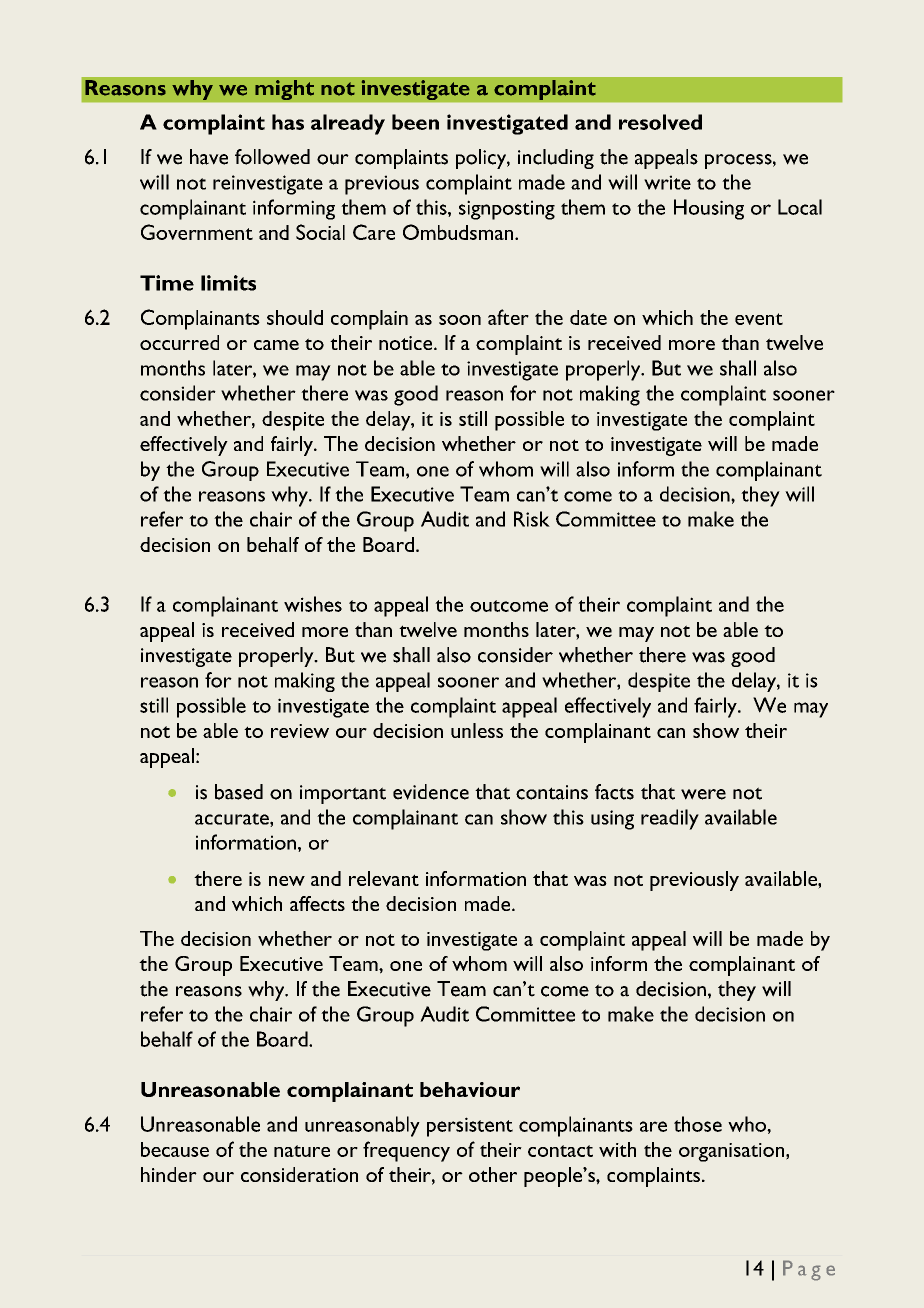 The width and height of the screenshot is (924, 1308). I want to click on followed, so click(272, 157).
